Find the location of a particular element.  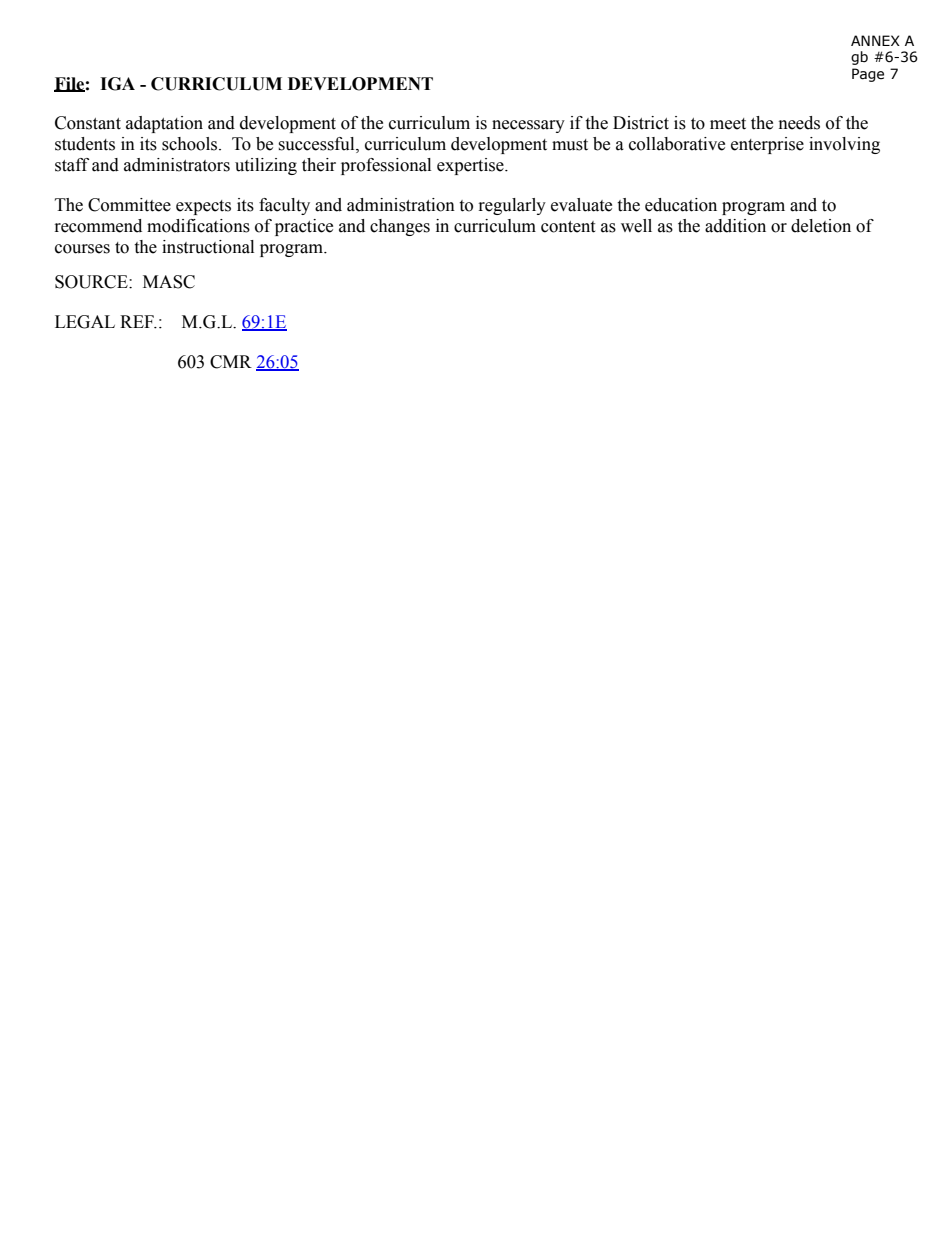

necessary is located at coordinates (528, 126).
